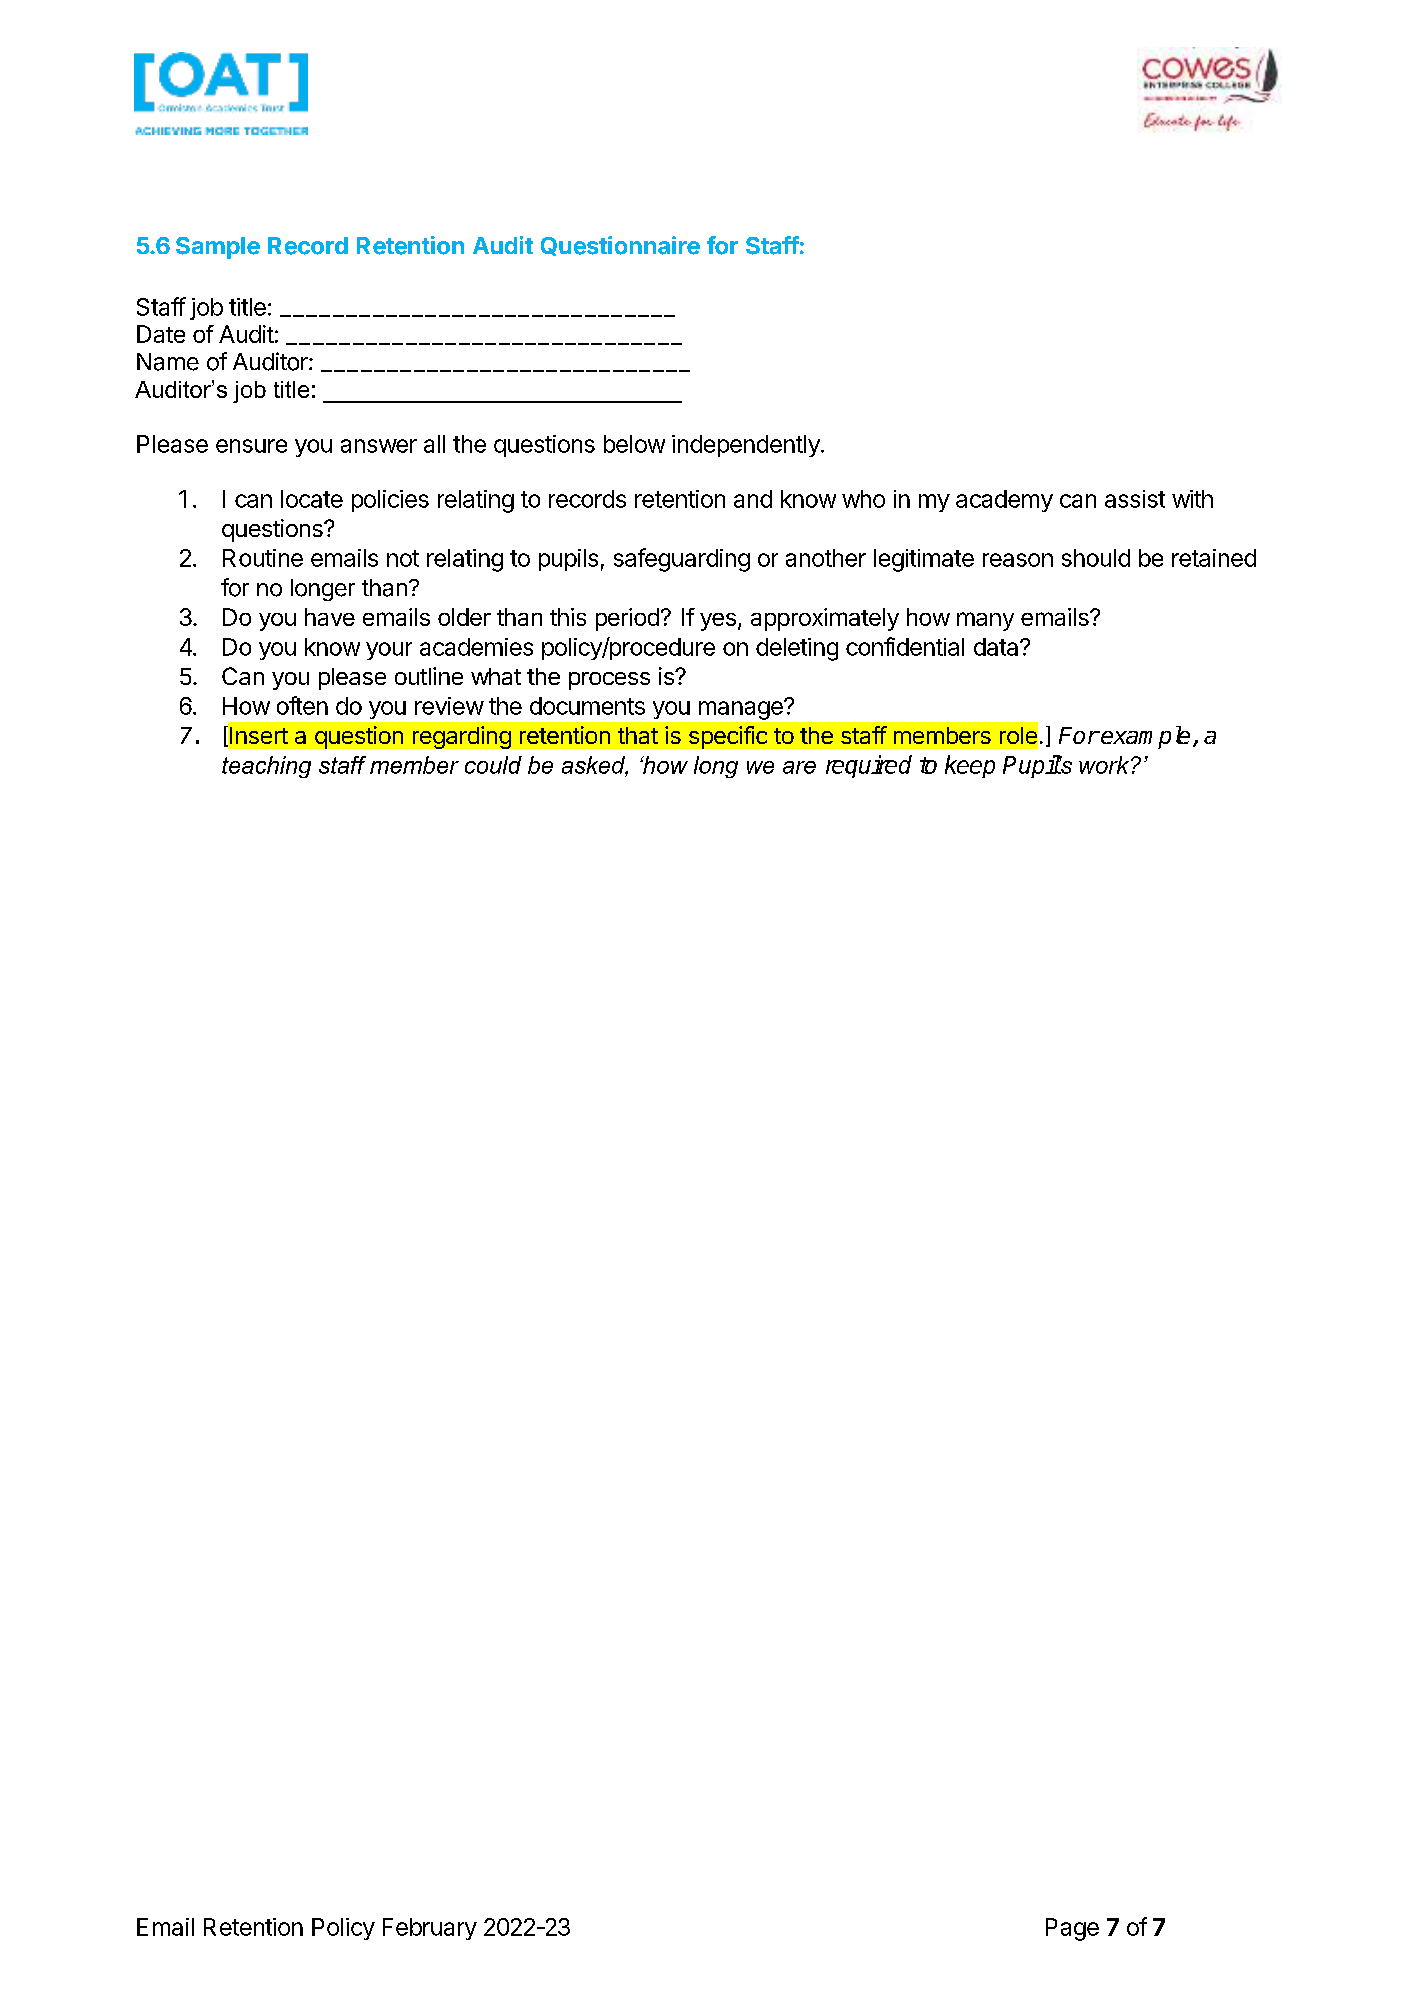 The height and width of the image is (2008, 1419). What do you see at coordinates (595, 766) in the image?
I see `asked` at bounding box center [595, 766].
